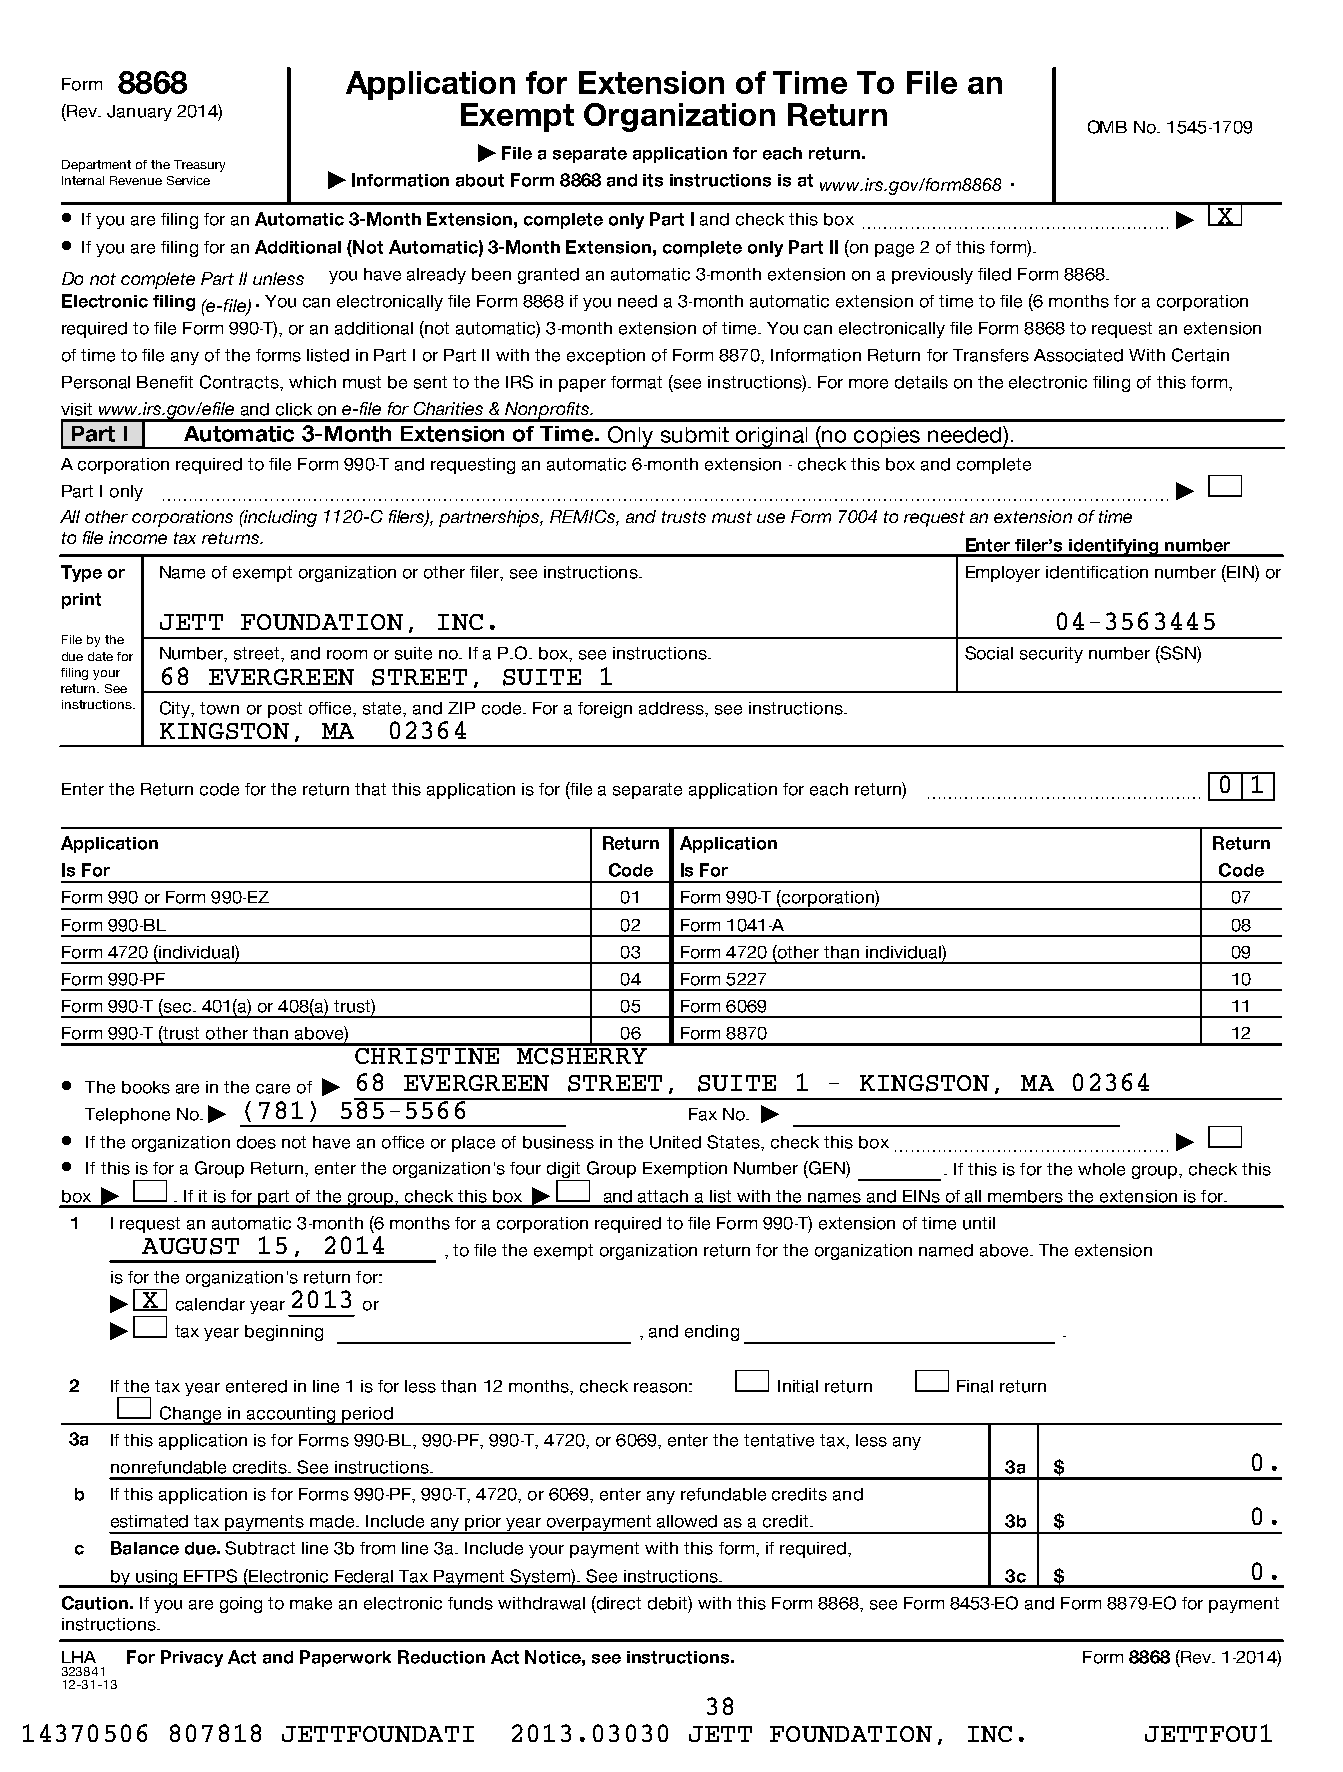 This page has height=1772, width=1343. What do you see at coordinates (219, 708) in the page?
I see `town` at bounding box center [219, 708].
